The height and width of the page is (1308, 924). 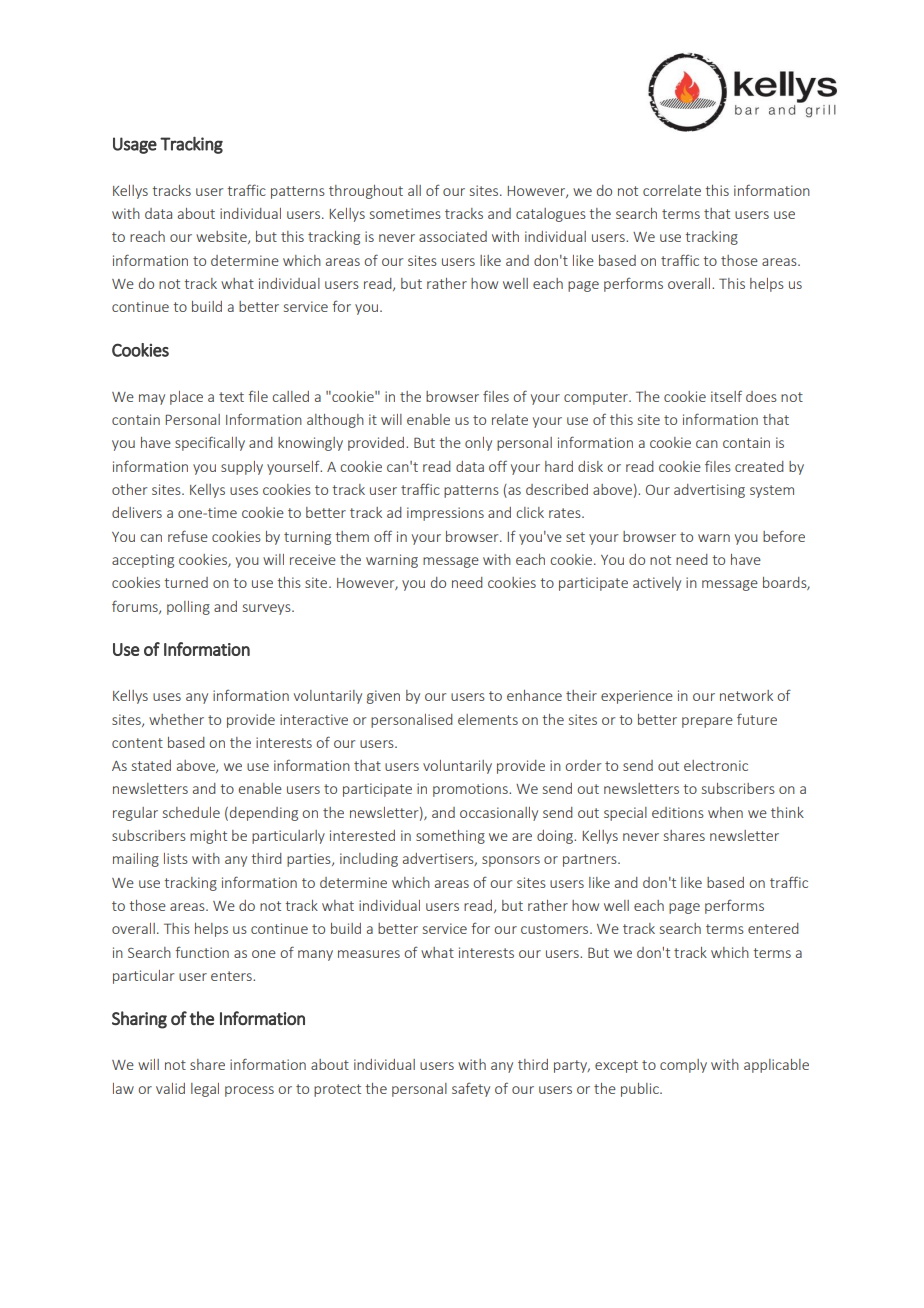 What do you see at coordinates (188, 608) in the page?
I see `polling` at bounding box center [188, 608].
